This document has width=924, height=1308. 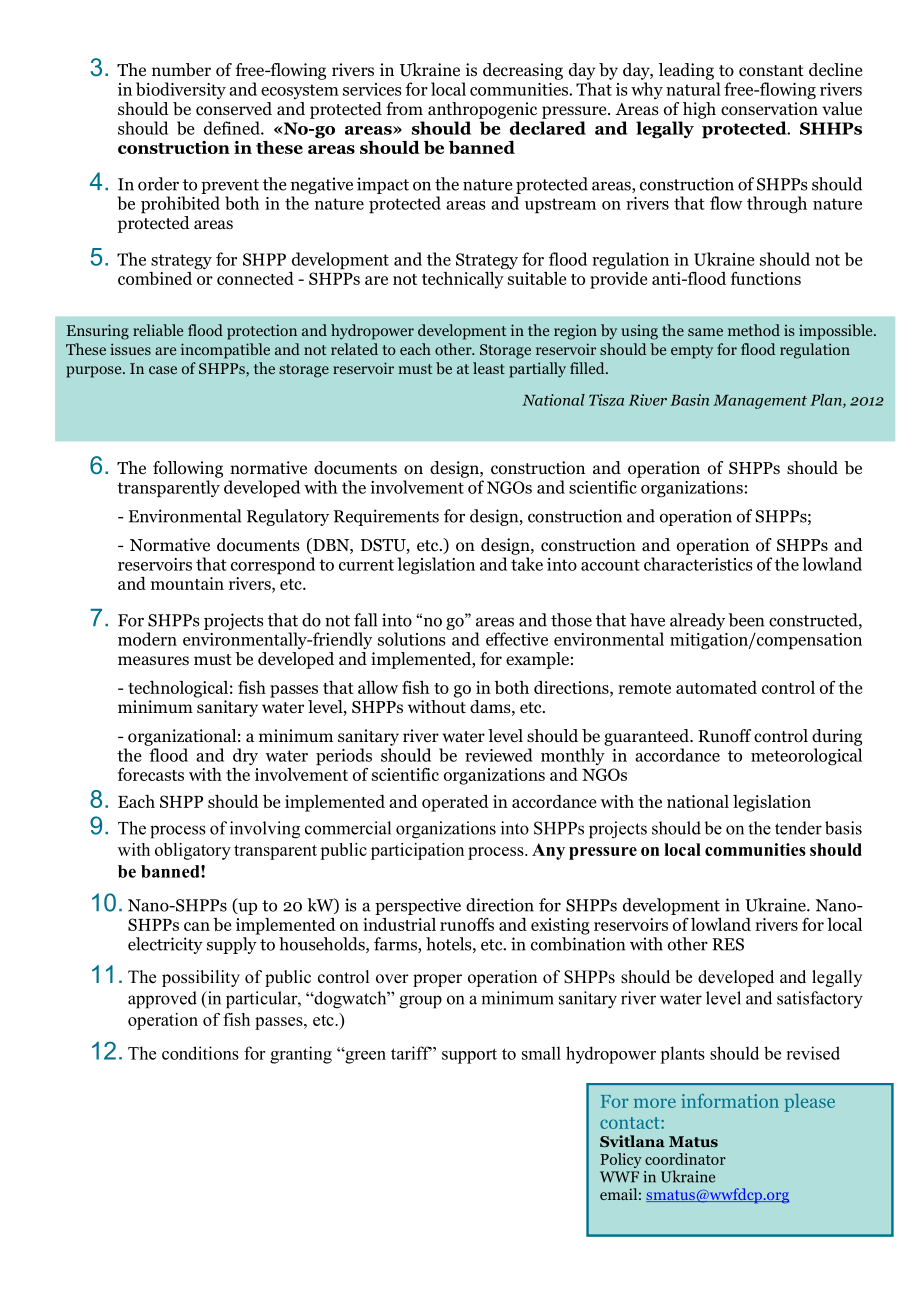 I want to click on support, so click(x=469, y=1056).
